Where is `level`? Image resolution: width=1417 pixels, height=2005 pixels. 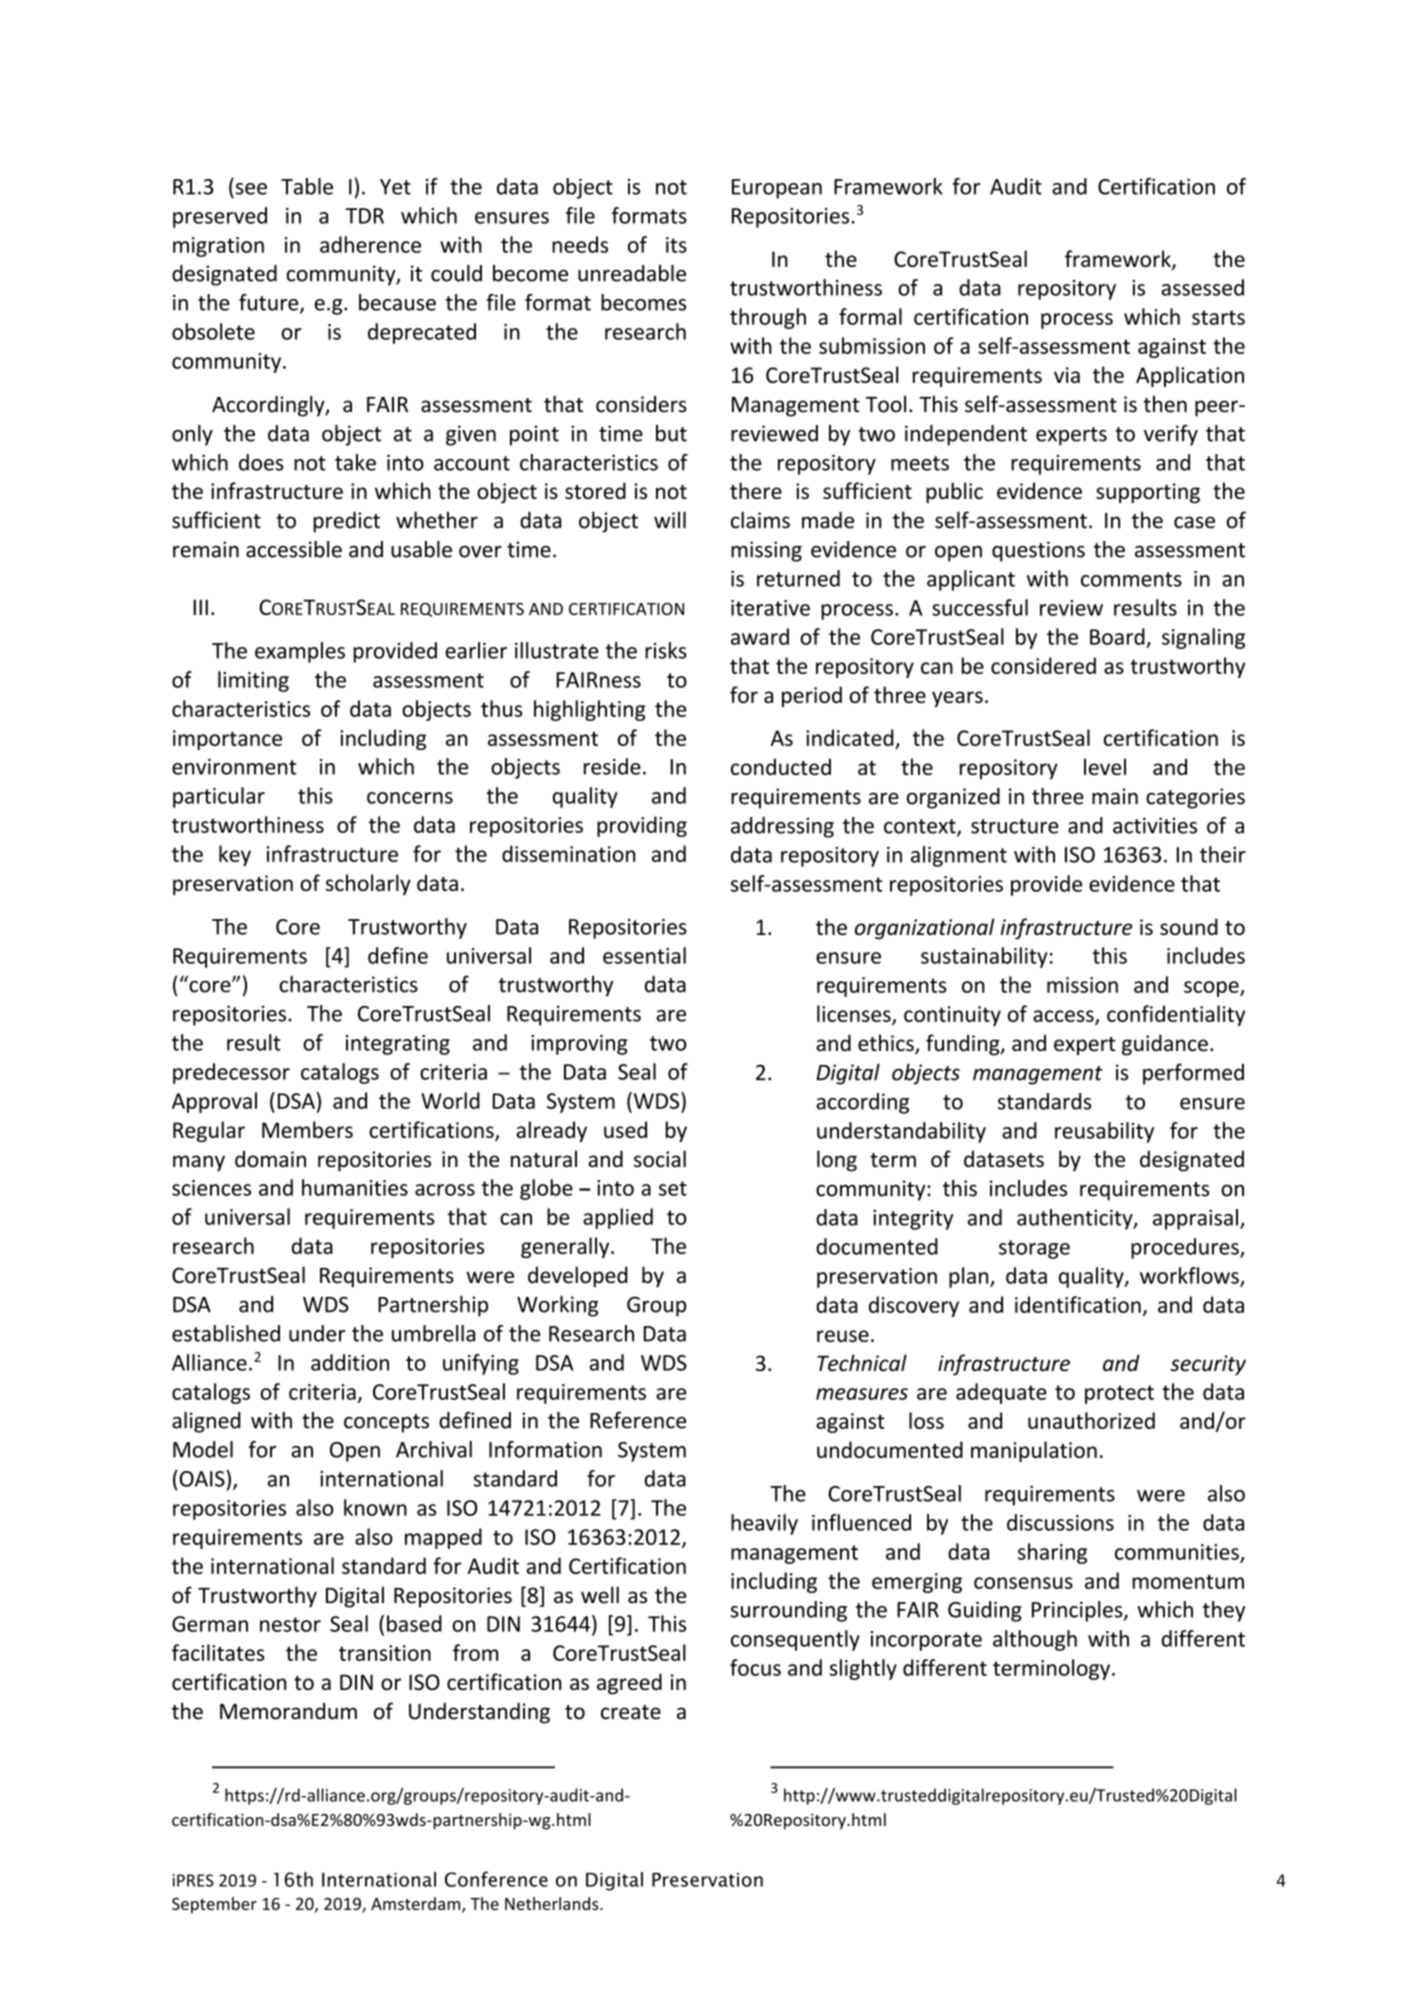 level is located at coordinates (1105, 766).
